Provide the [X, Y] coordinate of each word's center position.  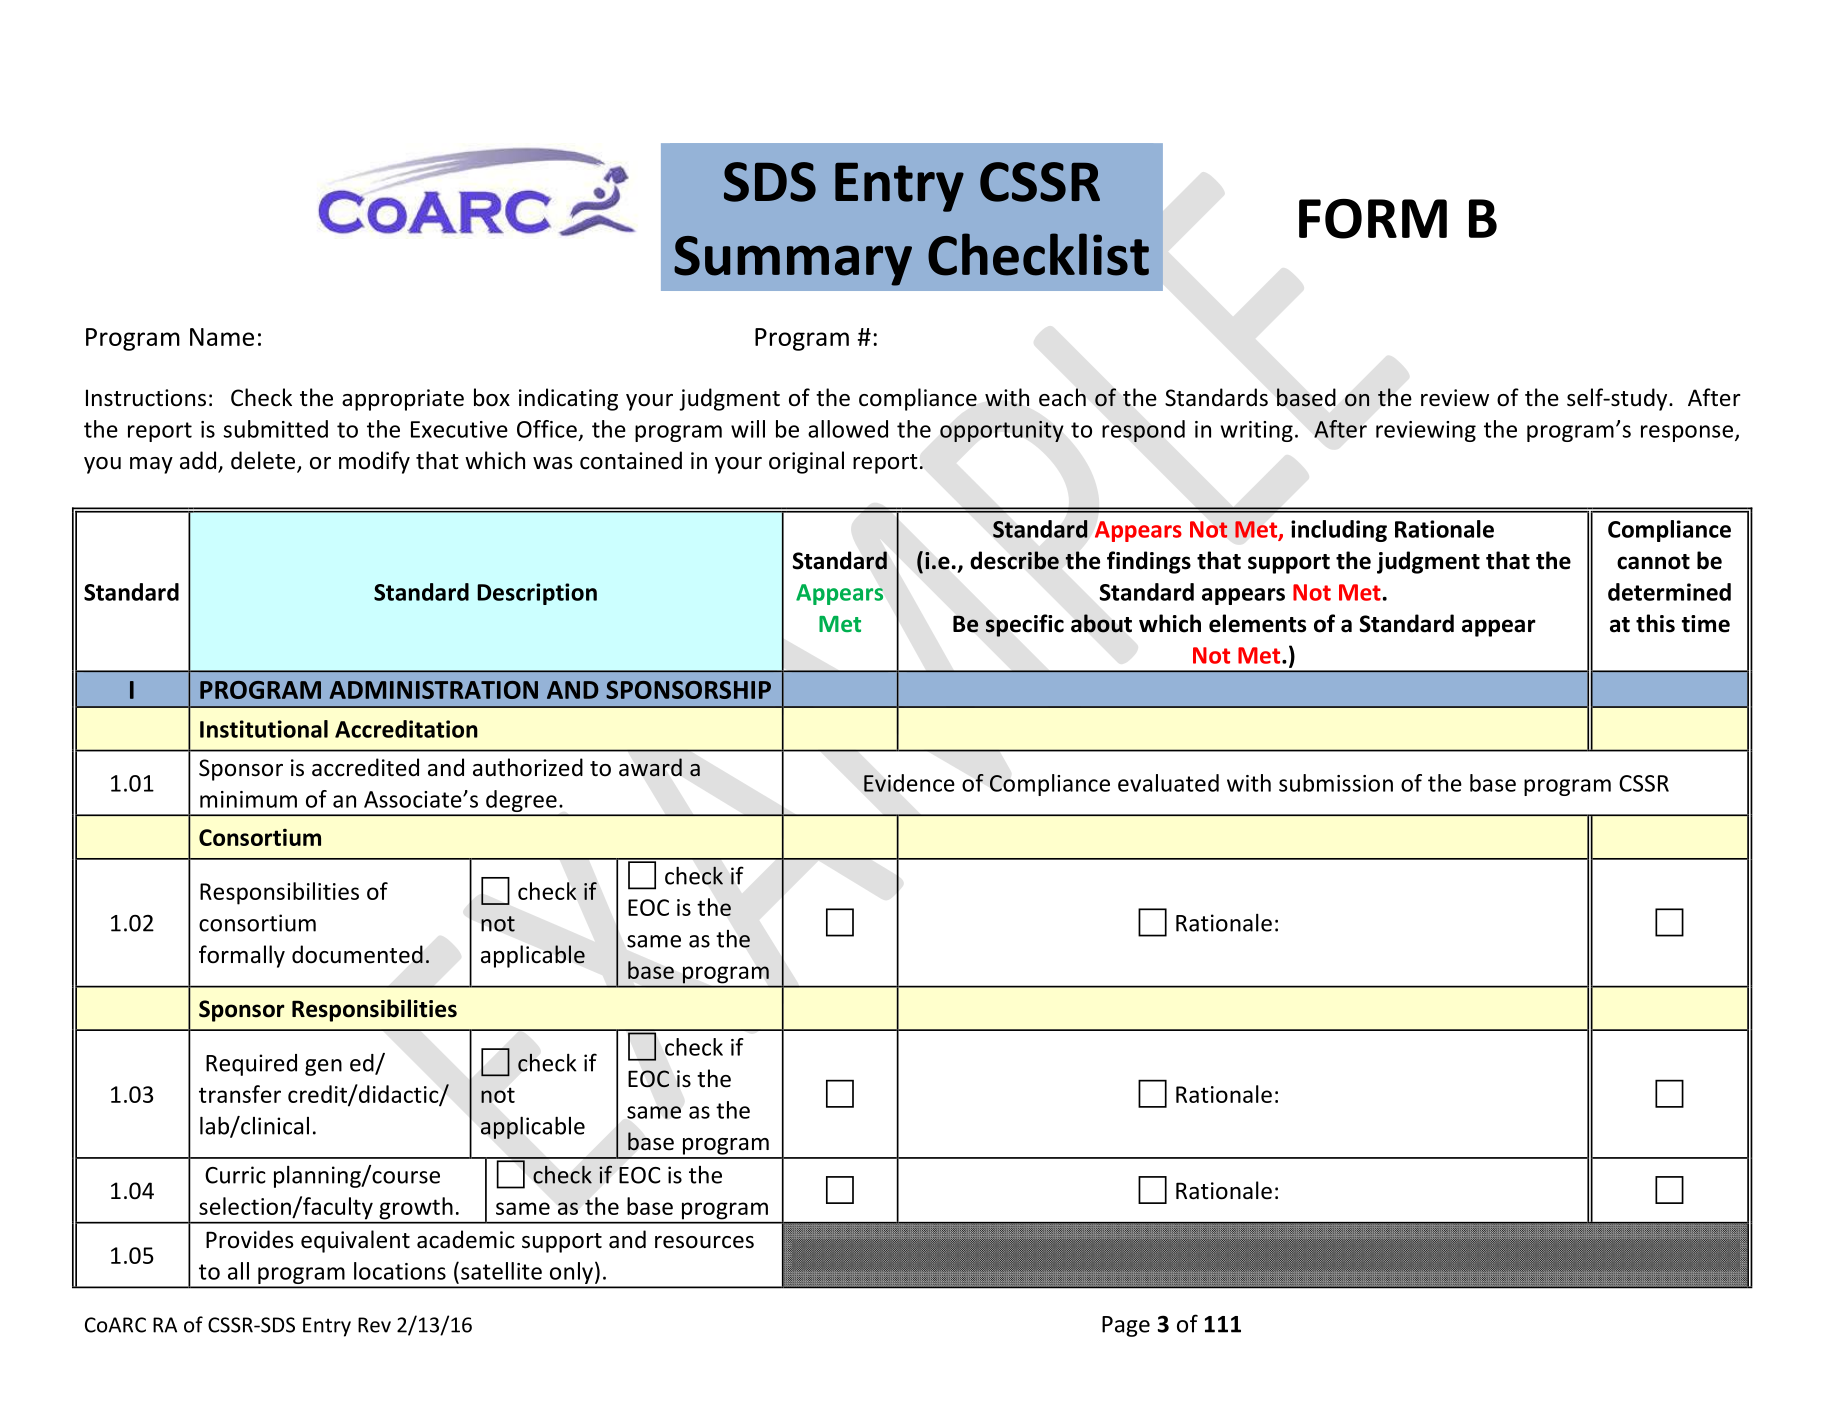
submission [1336, 783]
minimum [248, 799]
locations [400, 1271]
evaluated [1168, 783]
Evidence [909, 783]
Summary [793, 261]
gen [323, 1067]
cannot [1653, 562]
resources [704, 1242]
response [1687, 433]
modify [374, 462]
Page [1126, 1326]
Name [222, 337]
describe [1014, 560]
